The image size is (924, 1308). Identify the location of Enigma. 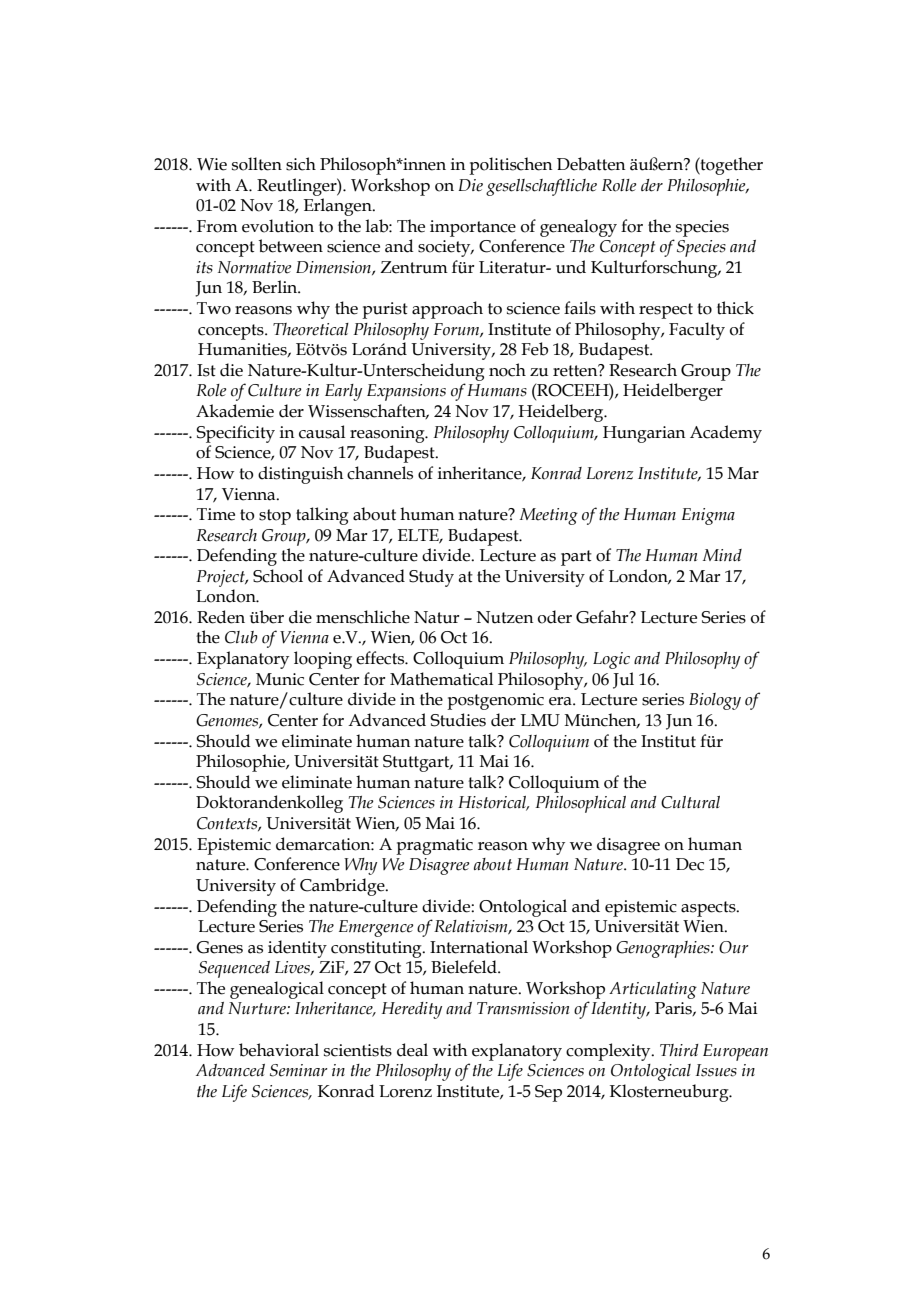
(708, 516).
